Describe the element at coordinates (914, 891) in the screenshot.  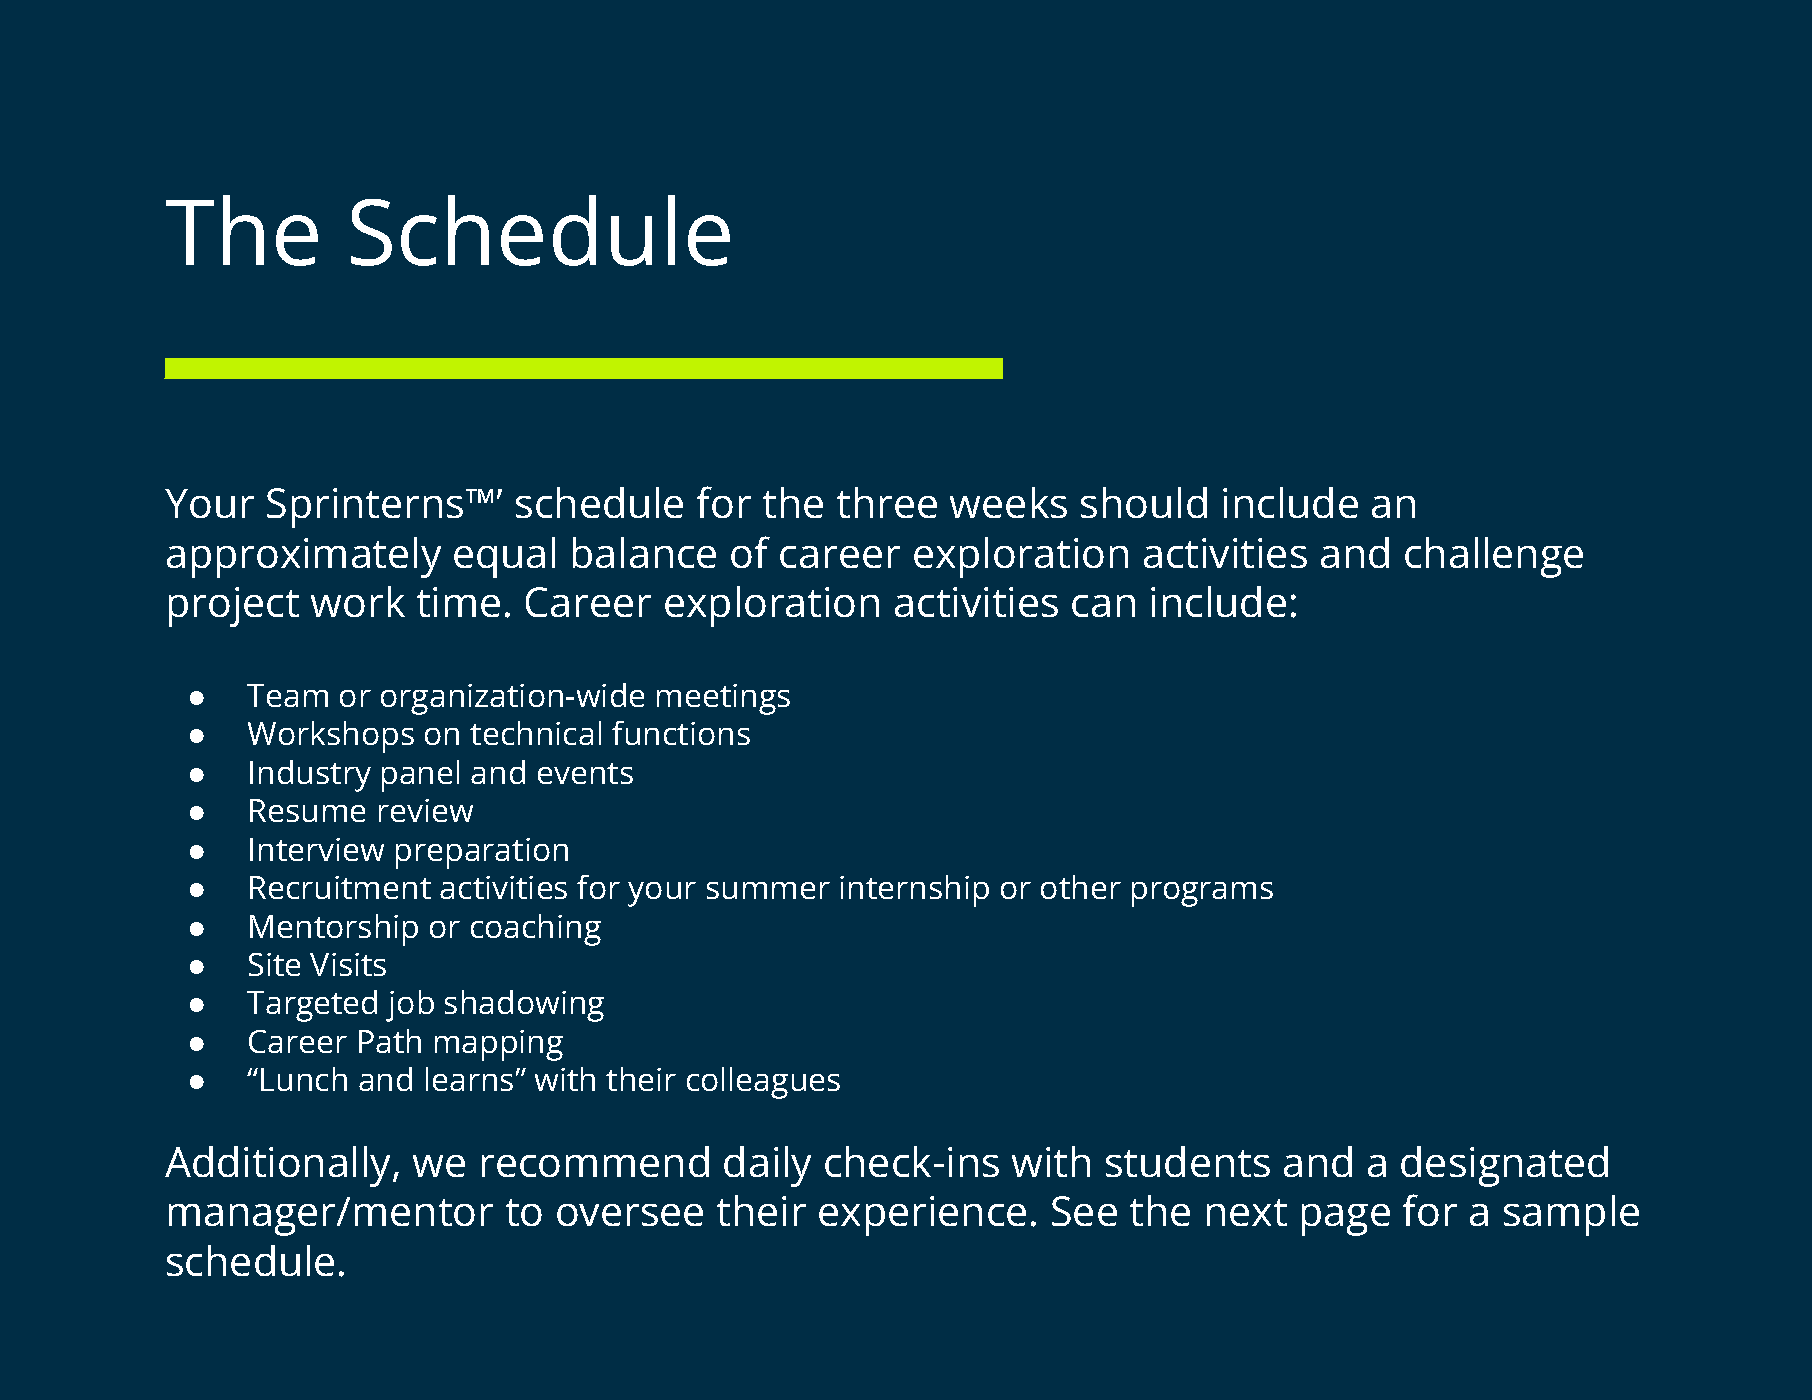
I see `internship` at that location.
